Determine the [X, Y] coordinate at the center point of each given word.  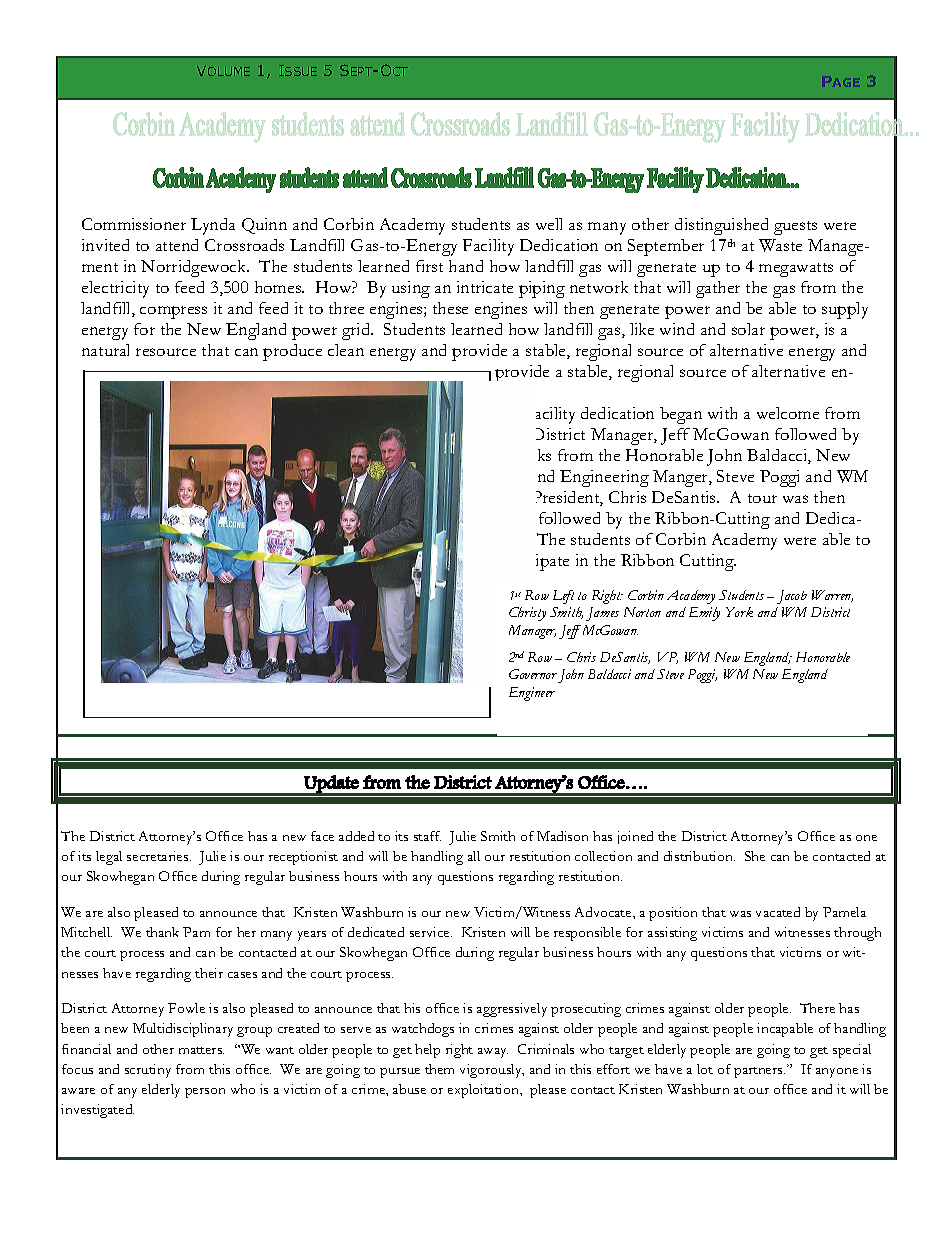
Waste [780, 245]
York [739, 612]
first [429, 266]
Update [331, 785]
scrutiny [148, 1071]
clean [346, 350]
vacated [778, 912]
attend [177, 245]
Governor [533, 674]
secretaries [159, 856]
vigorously [492, 1071]
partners [759, 1072]
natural [105, 350]
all [474, 856]
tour [762, 498]
